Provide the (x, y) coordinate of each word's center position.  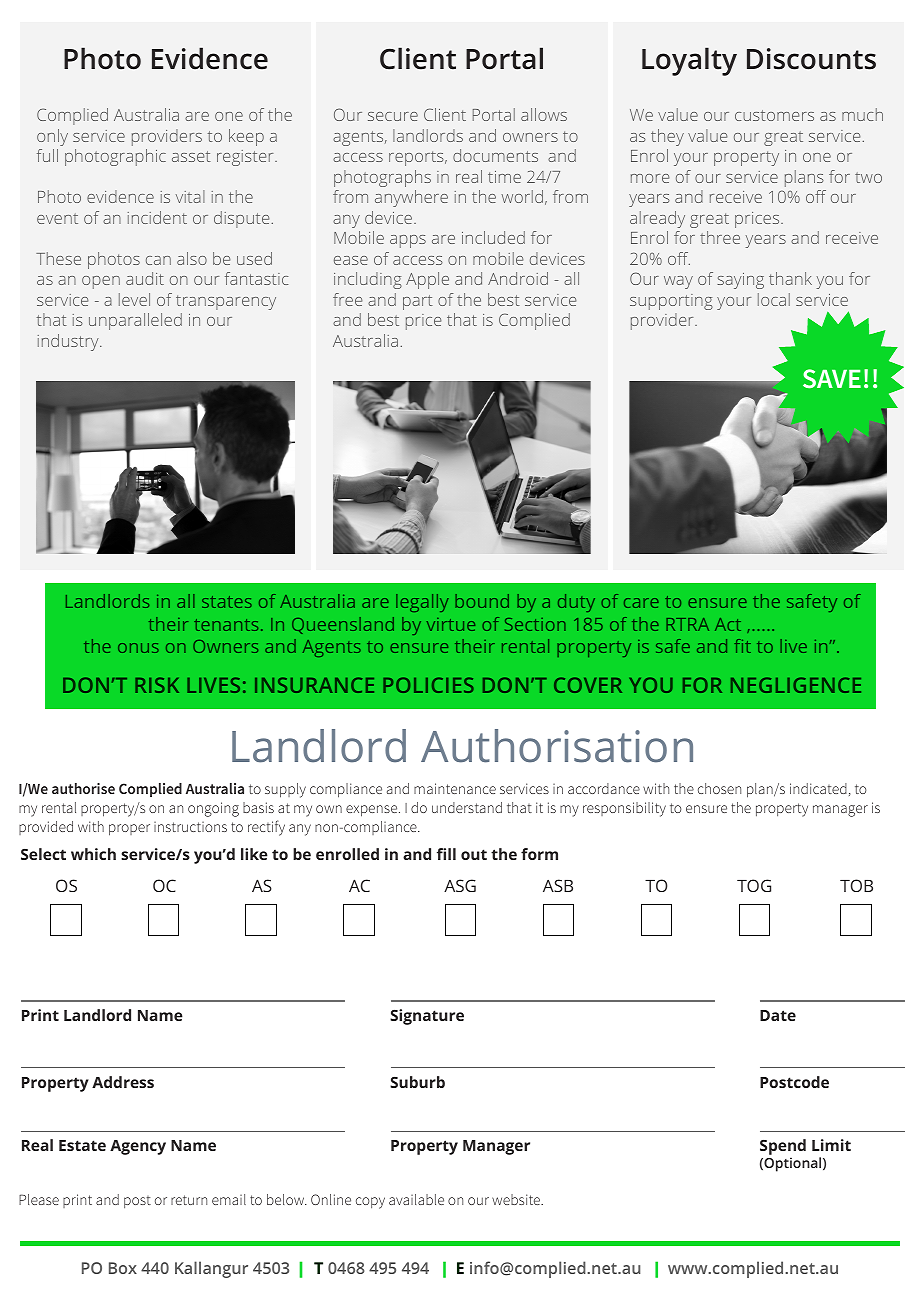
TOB (856, 885)
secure (393, 116)
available (416, 1199)
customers (774, 115)
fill (446, 854)
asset (191, 156)
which (93, 854)
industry (69, 342)
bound (482, 601)
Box (123, 1268)
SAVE (832, 379)
